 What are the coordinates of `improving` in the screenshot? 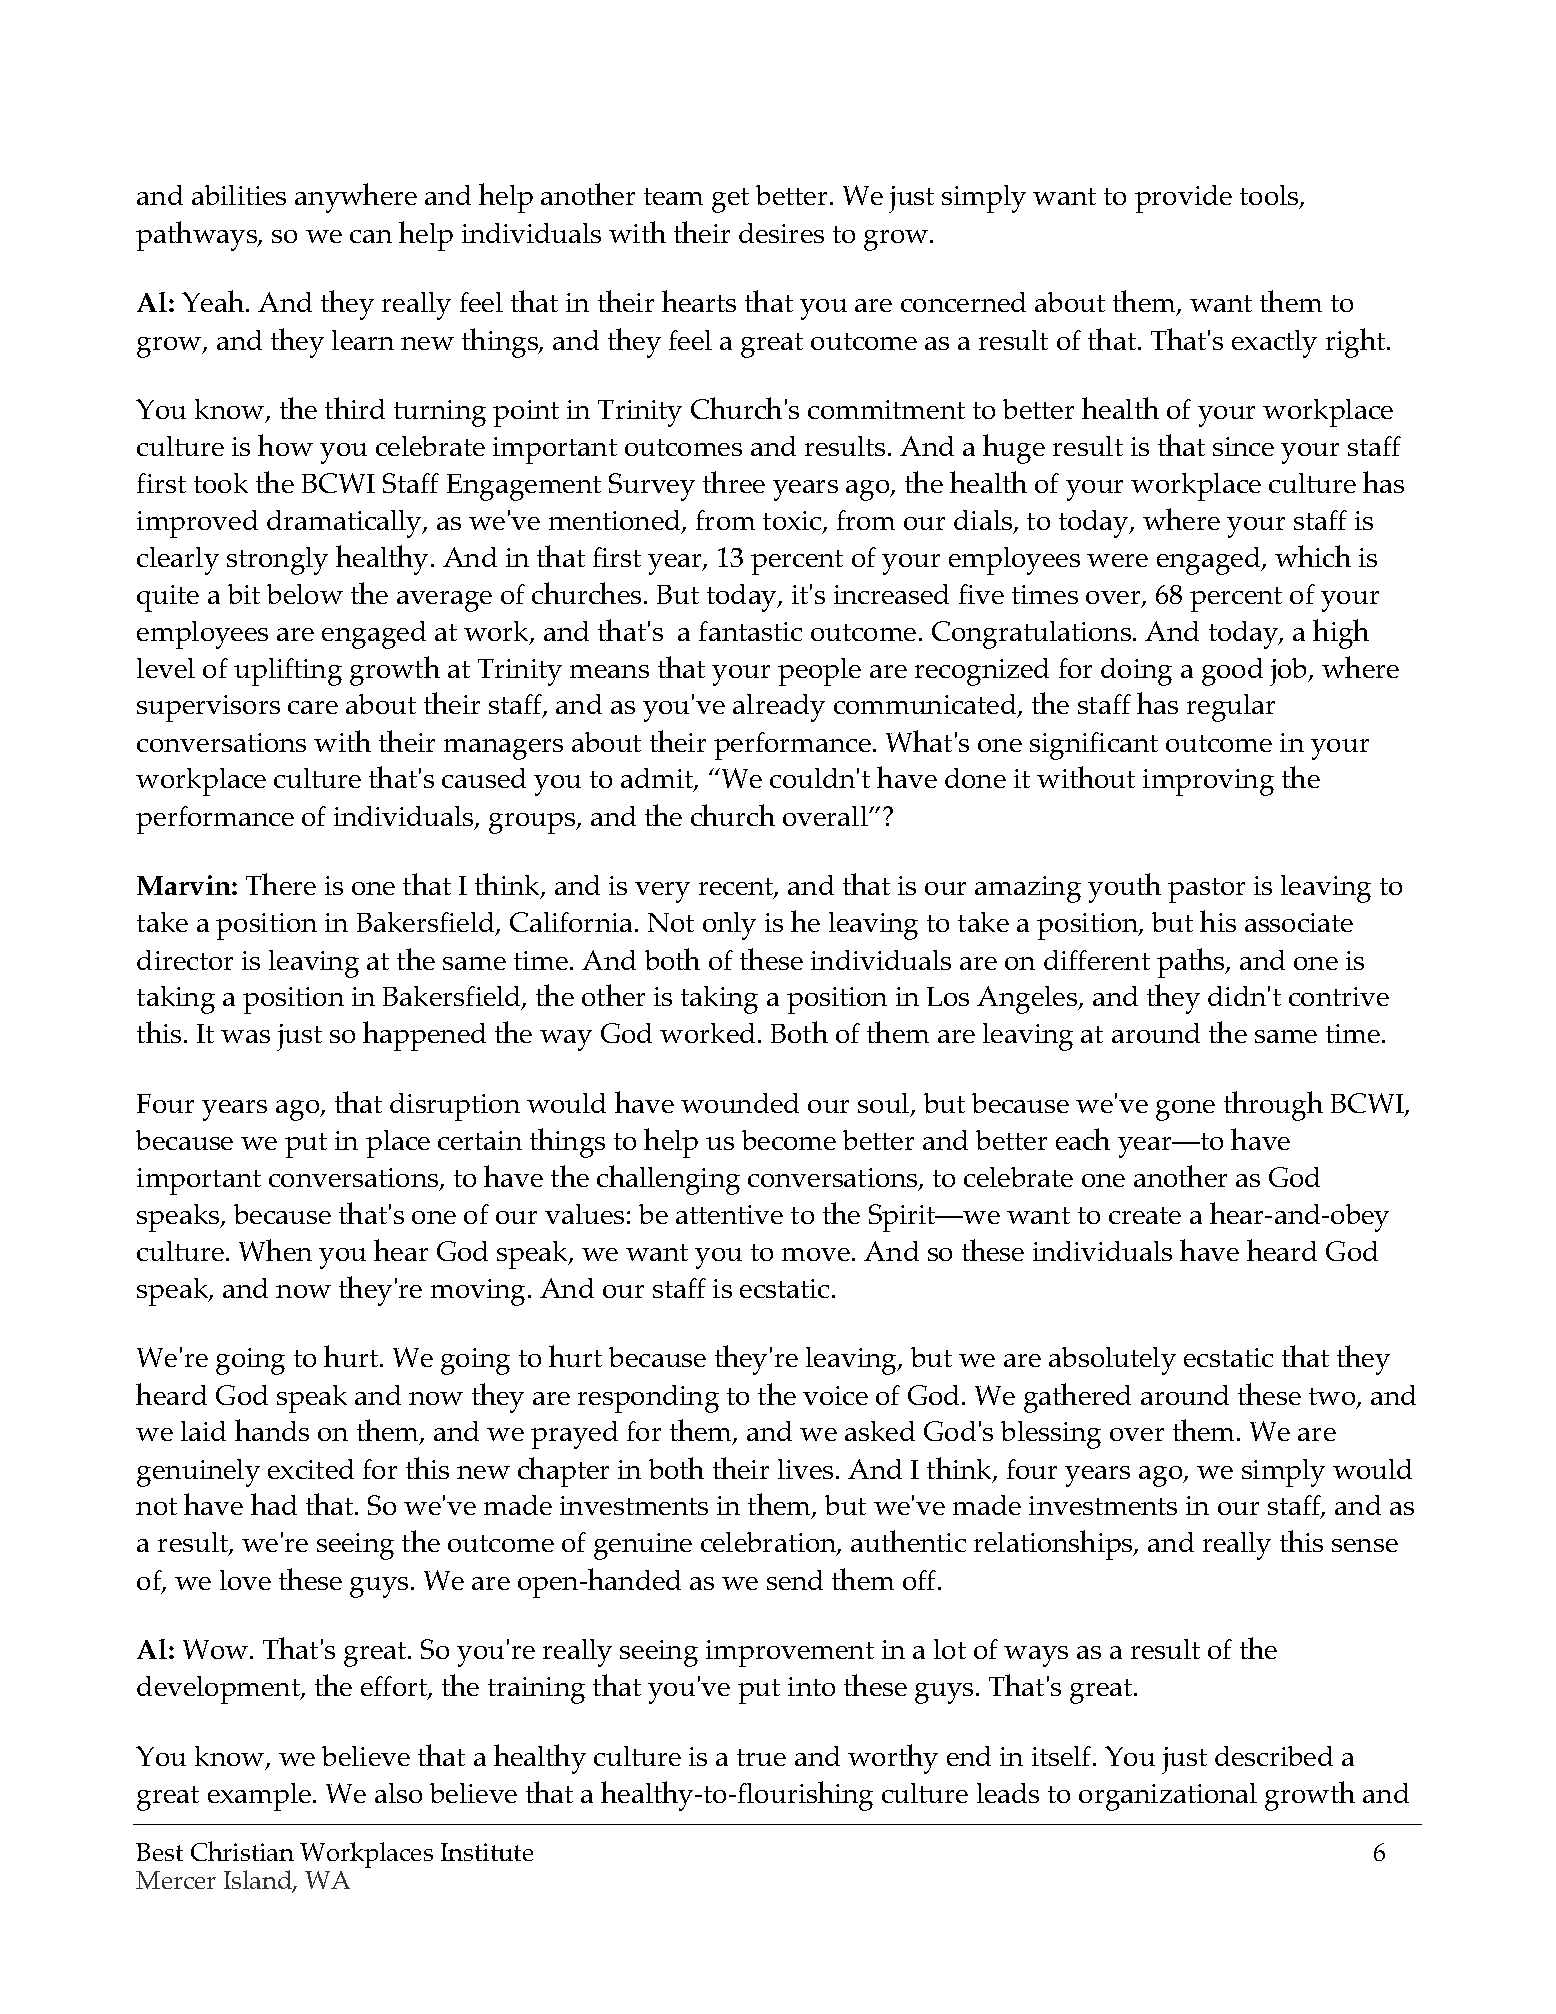 It's located at (1208, 782).
